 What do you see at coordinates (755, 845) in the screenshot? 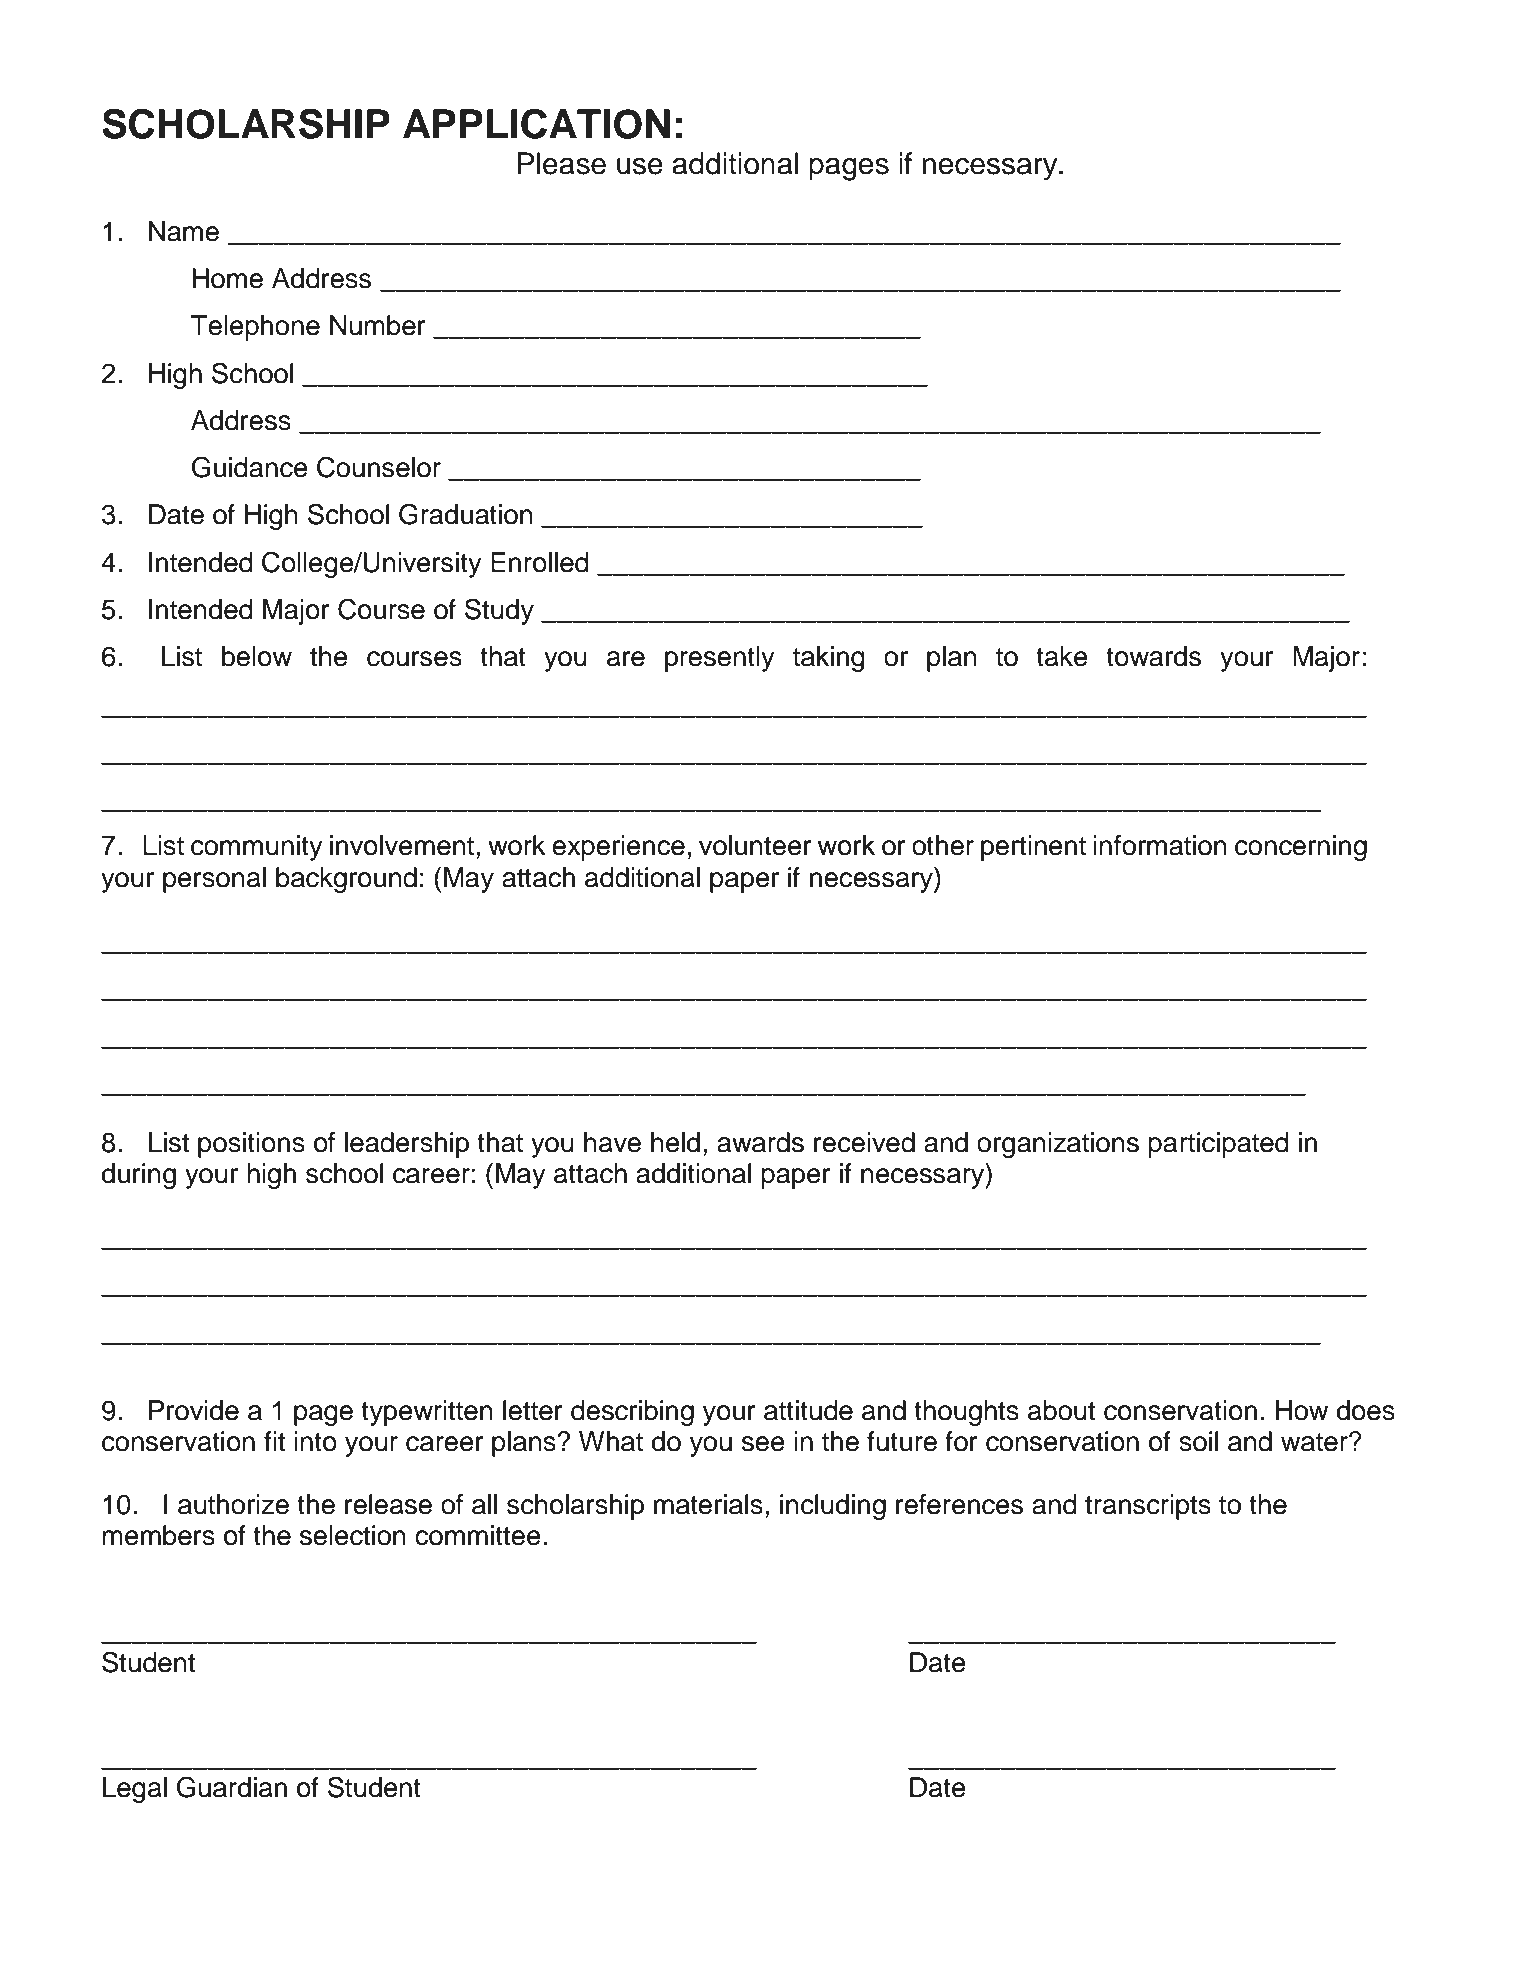
I see `volunteer` at bounding box center [755, 845].
